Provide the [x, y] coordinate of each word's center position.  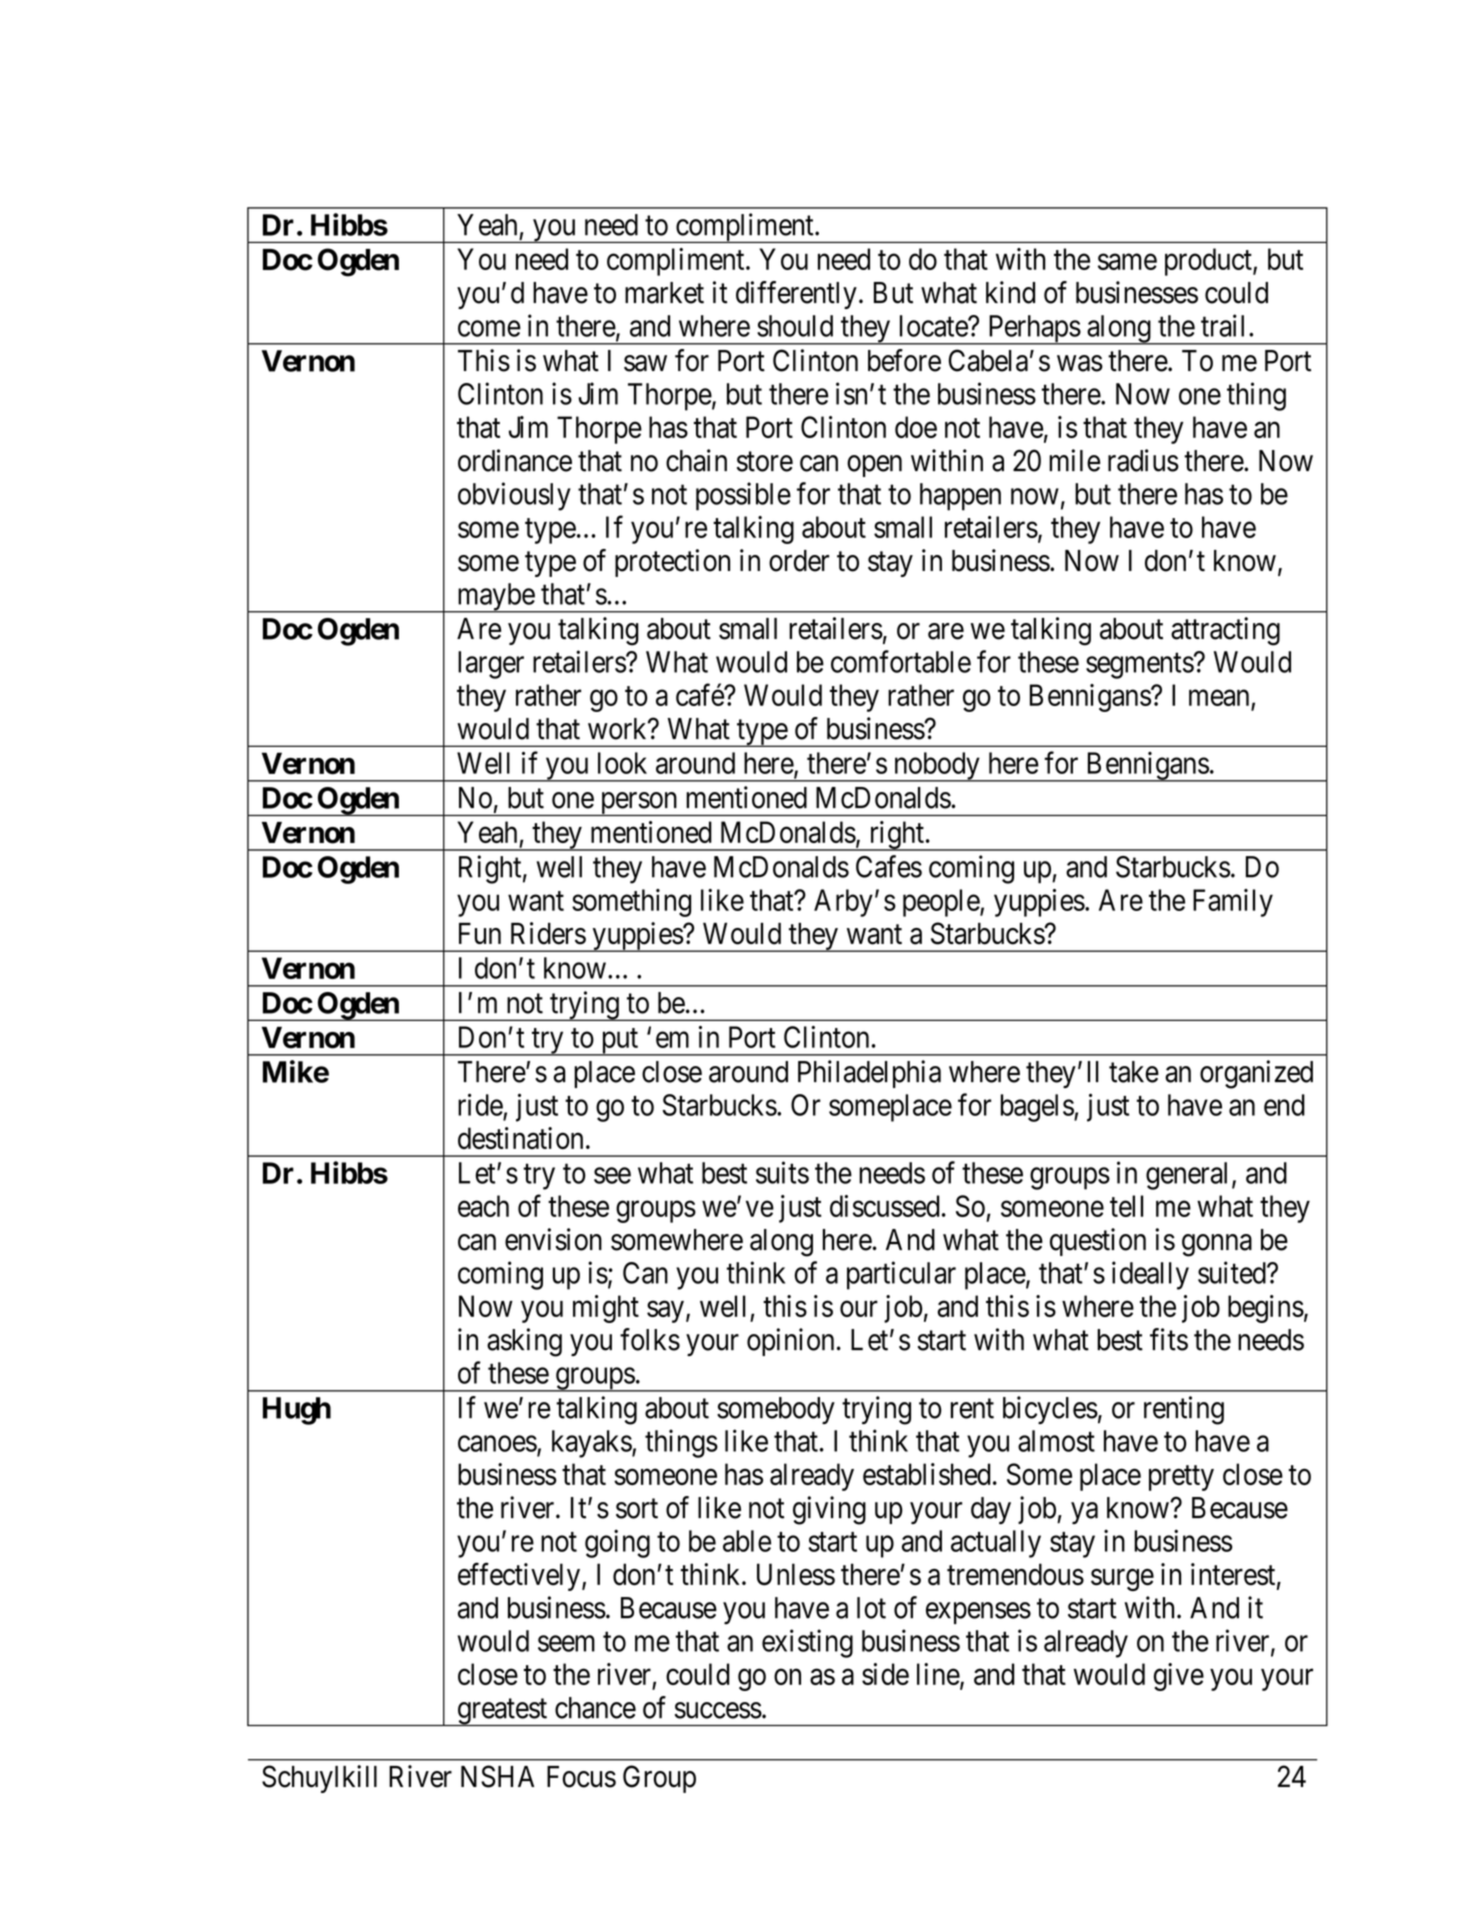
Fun [480, 933]
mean [1219, 698]
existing [807, 1643]
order [799, 561]
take [1134, 1072]
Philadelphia [869, 1074]
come [489, 329]
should [795, 326]
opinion [790, 1342]
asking [524, 1342]
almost [1056, 1441]
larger [491, 665]
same [1127, 262]
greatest [502, 1712]
